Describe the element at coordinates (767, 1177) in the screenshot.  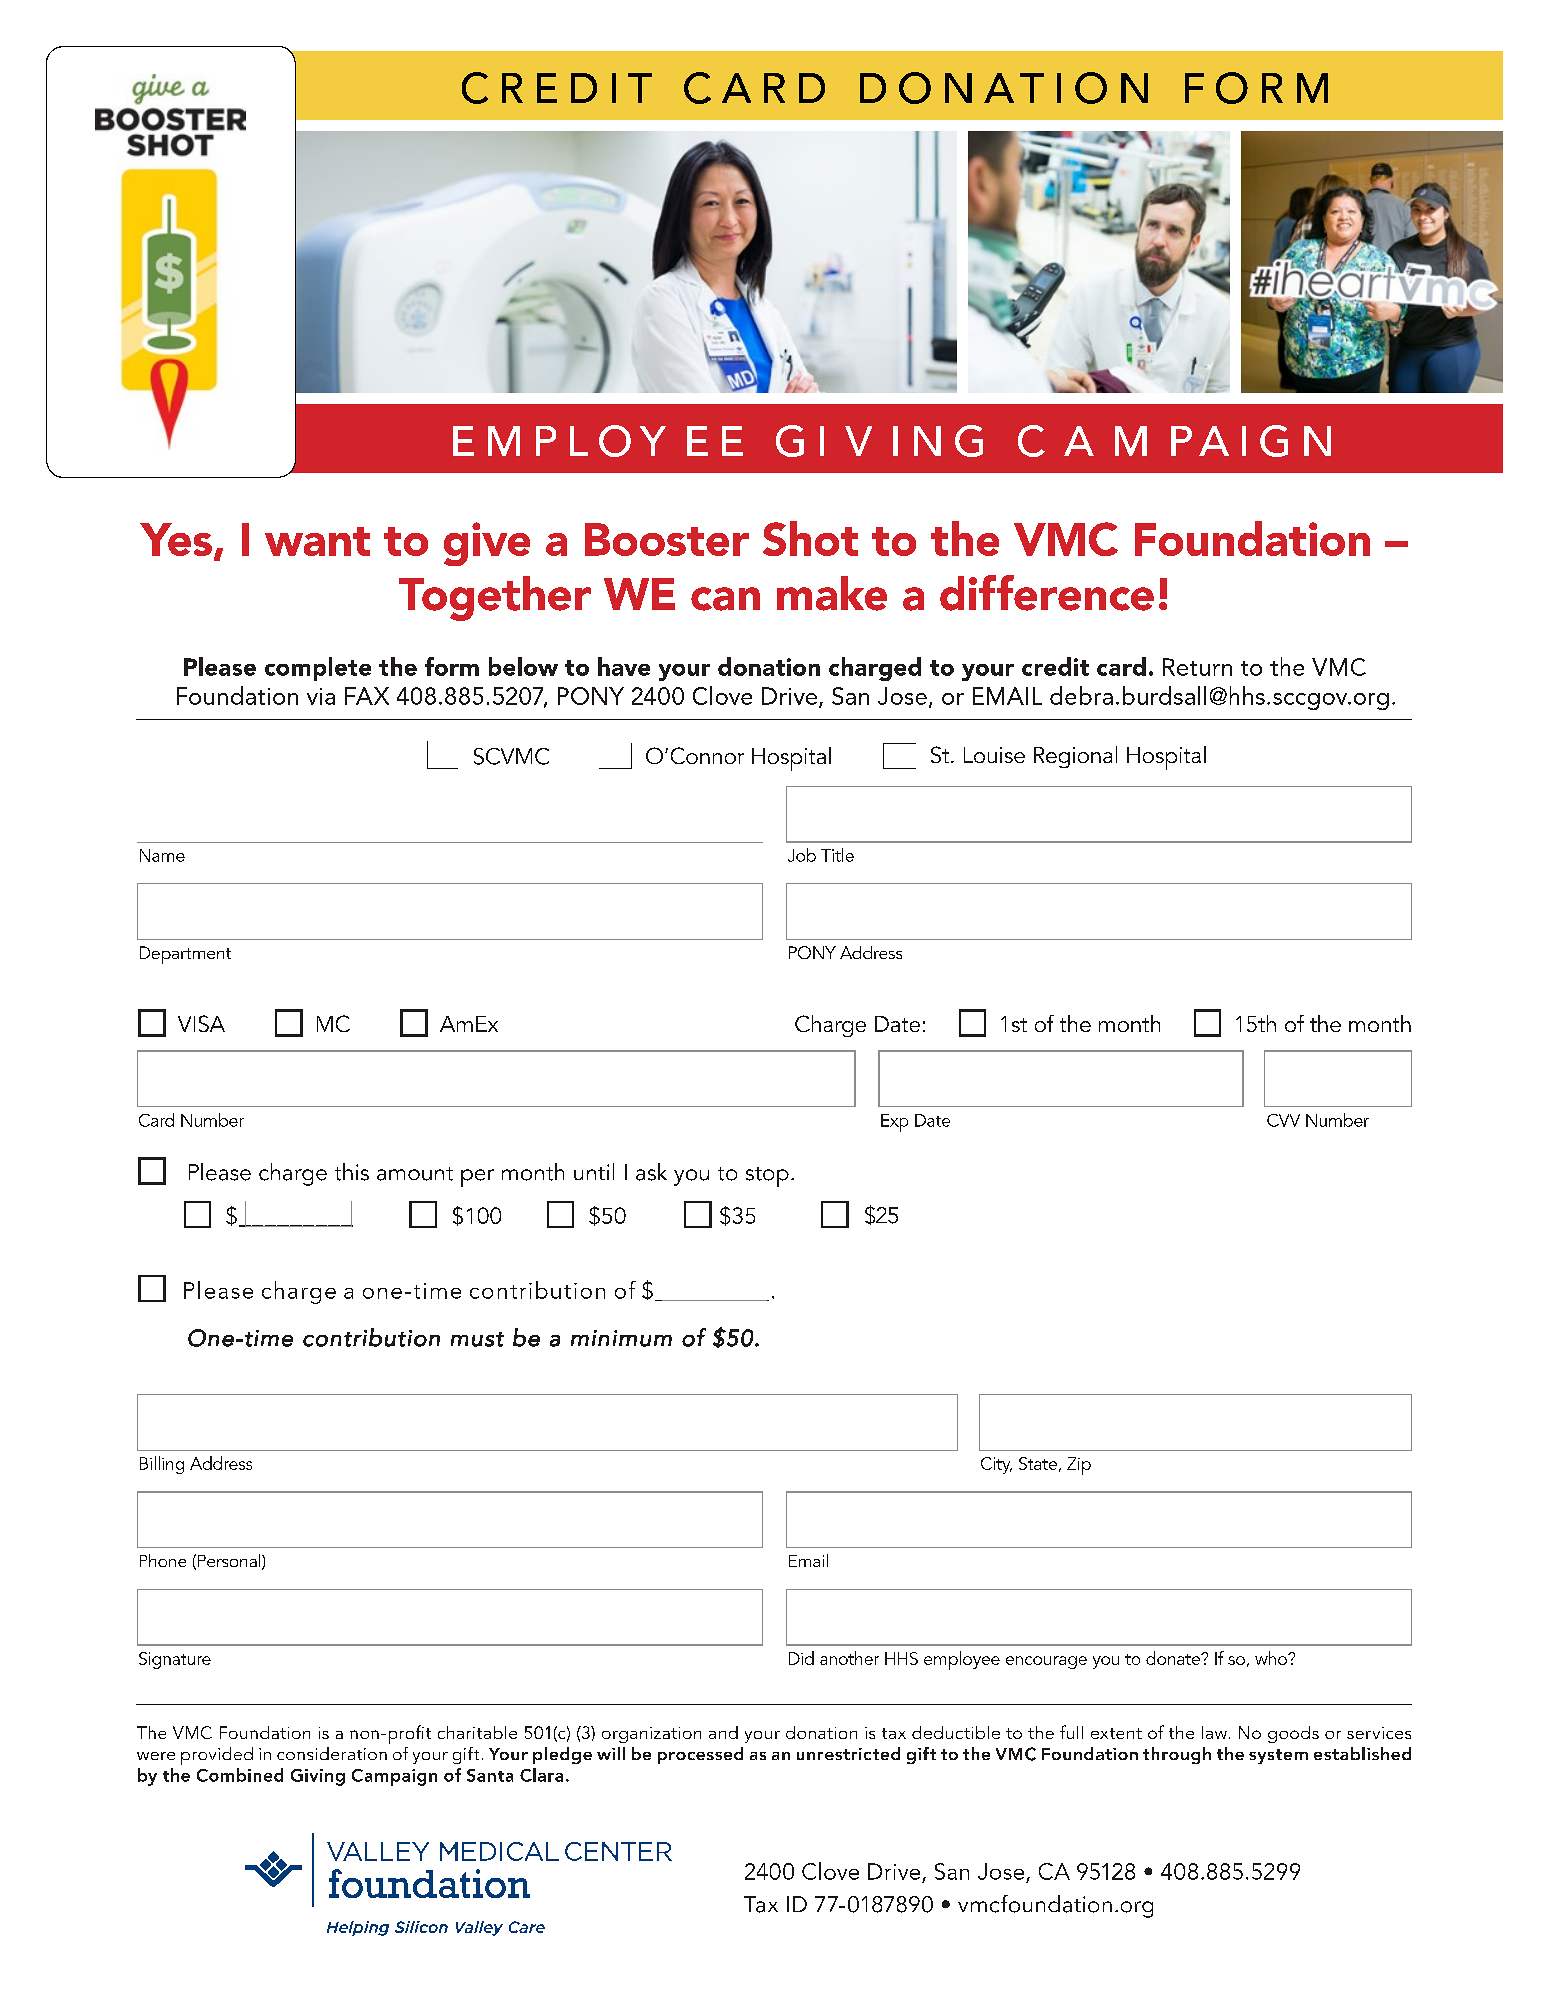
I see `stop` at that location.
